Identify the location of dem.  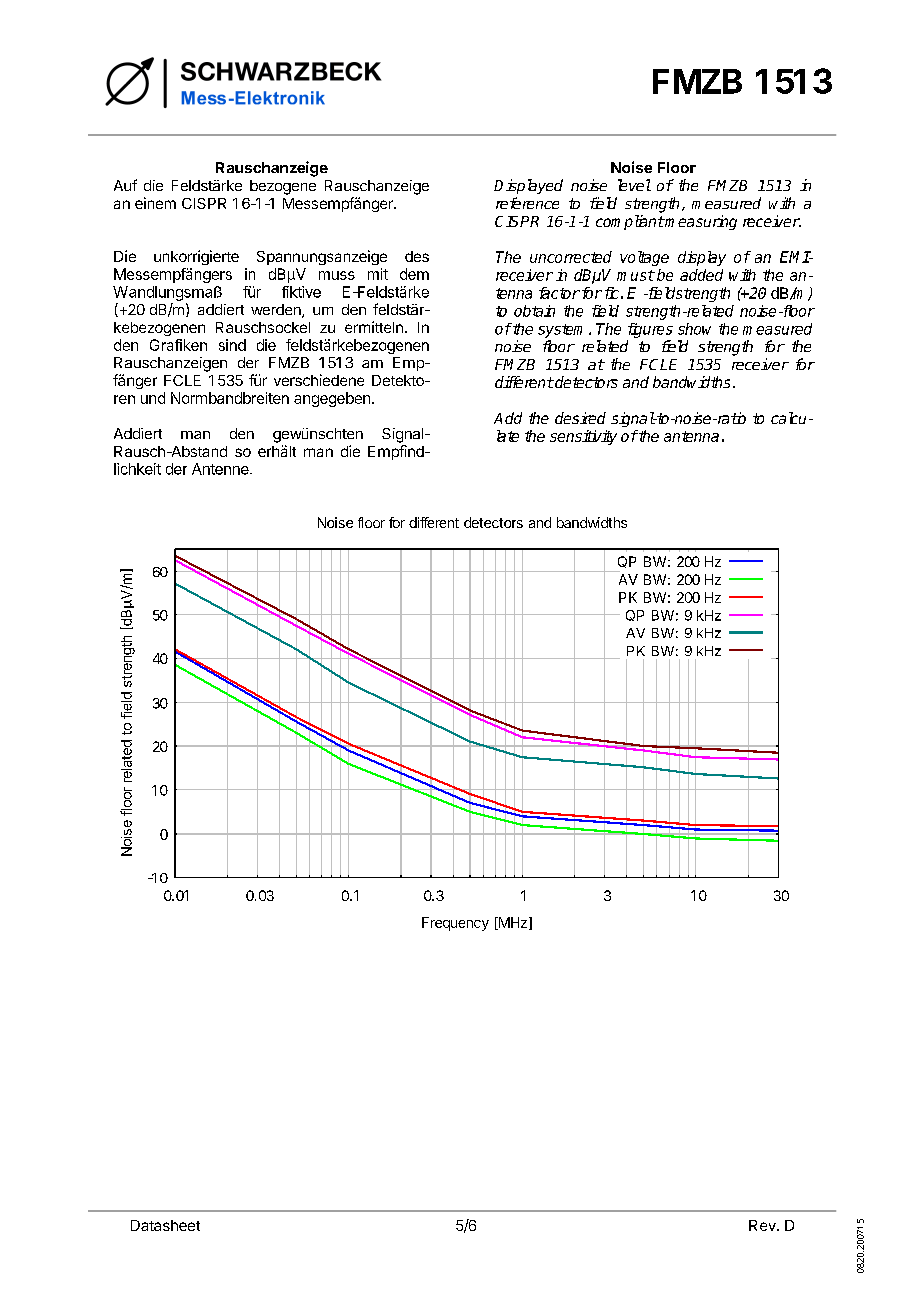
(414, 274).
